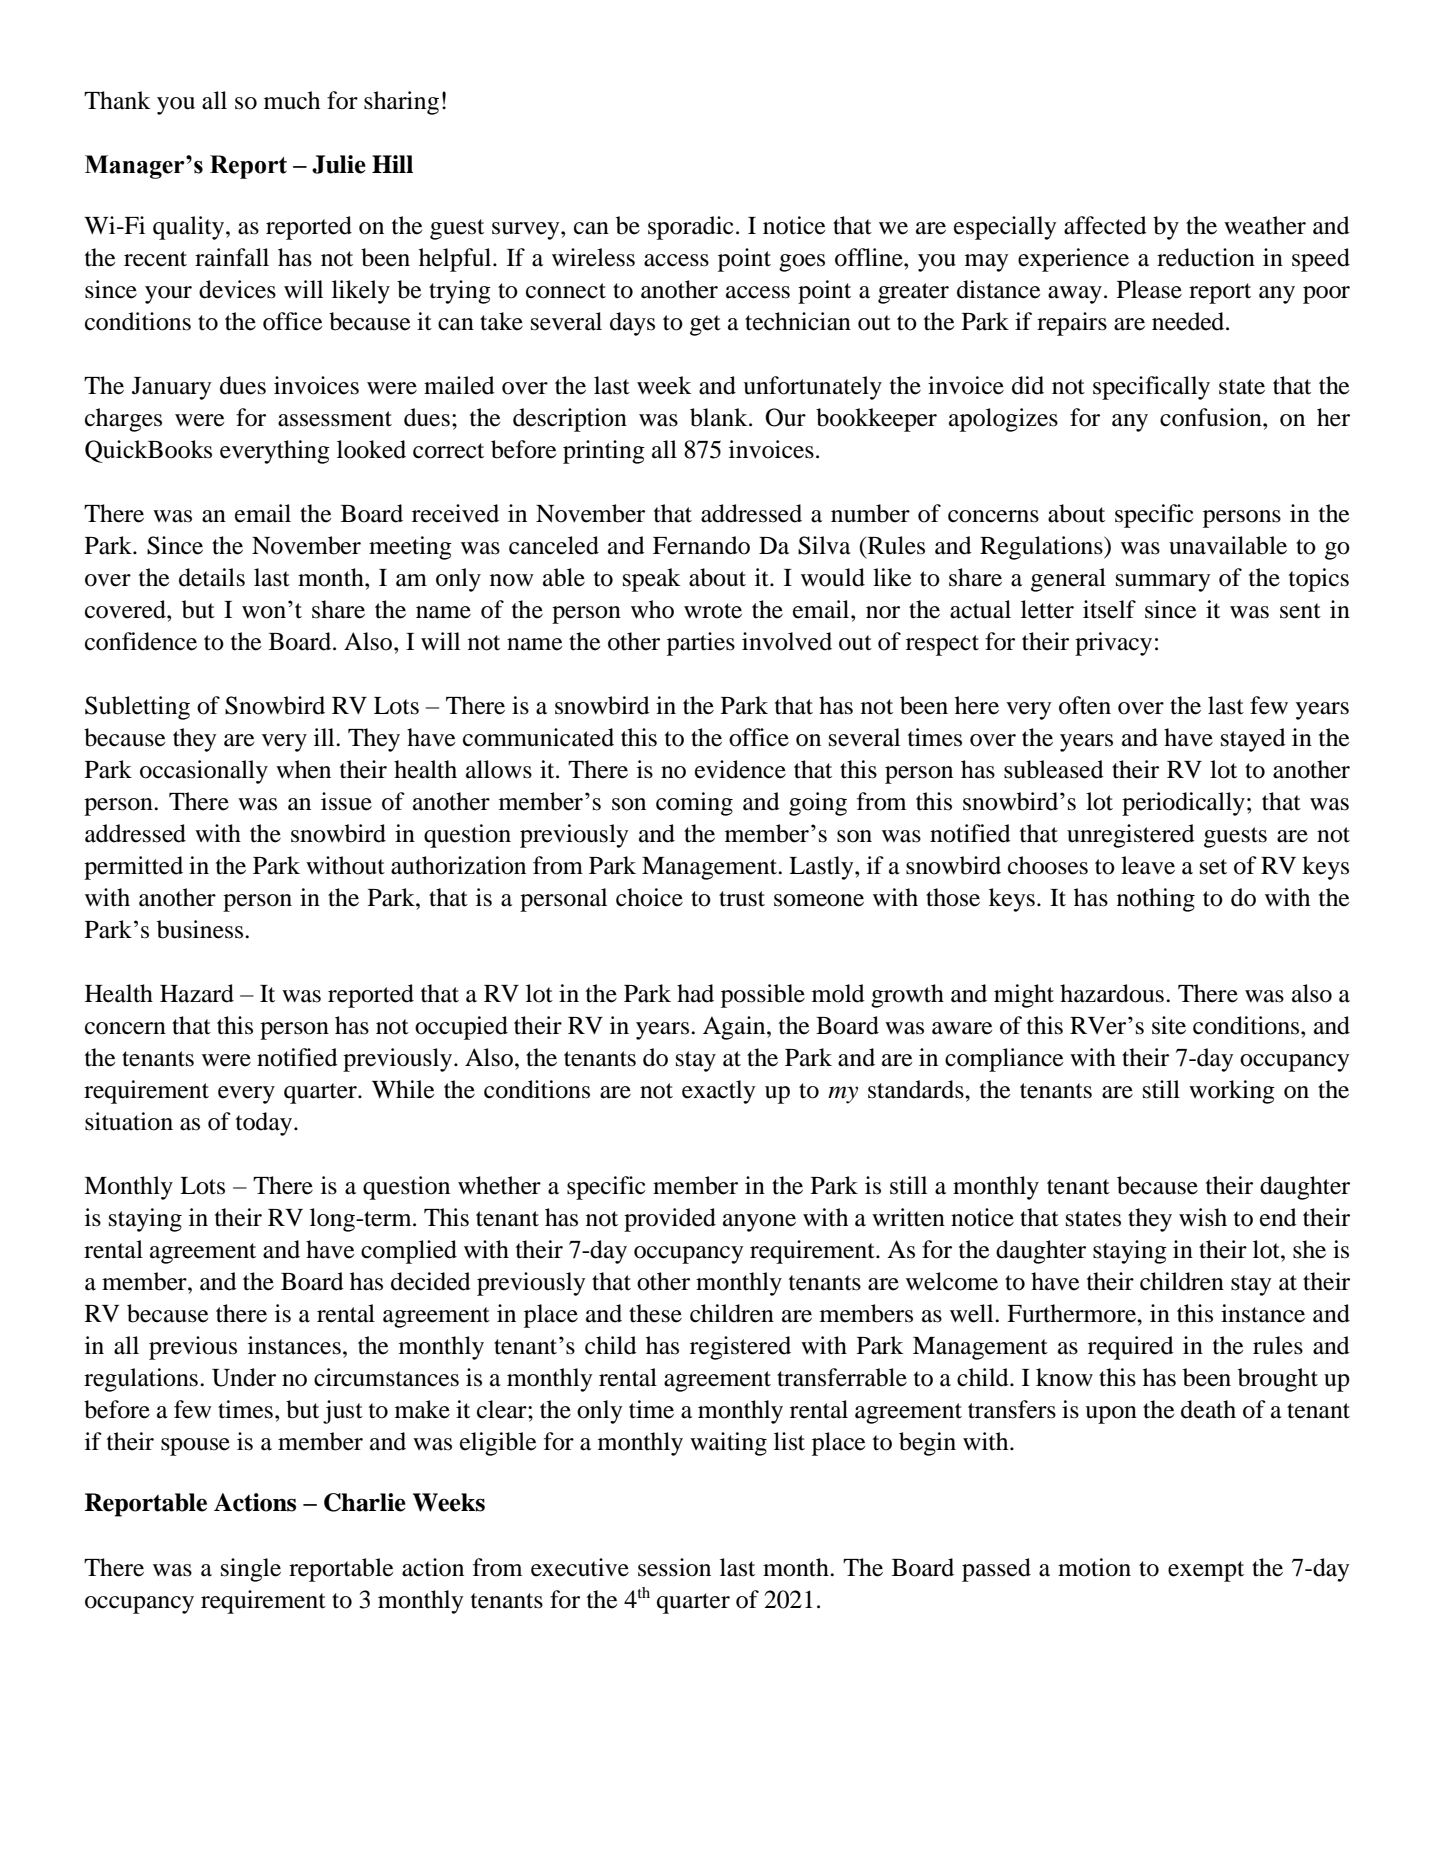 This image has width=1434, height=1856. What do you see at coordinates (292, 100) in the image?
I see `much` at bounding box center [292, 100].
